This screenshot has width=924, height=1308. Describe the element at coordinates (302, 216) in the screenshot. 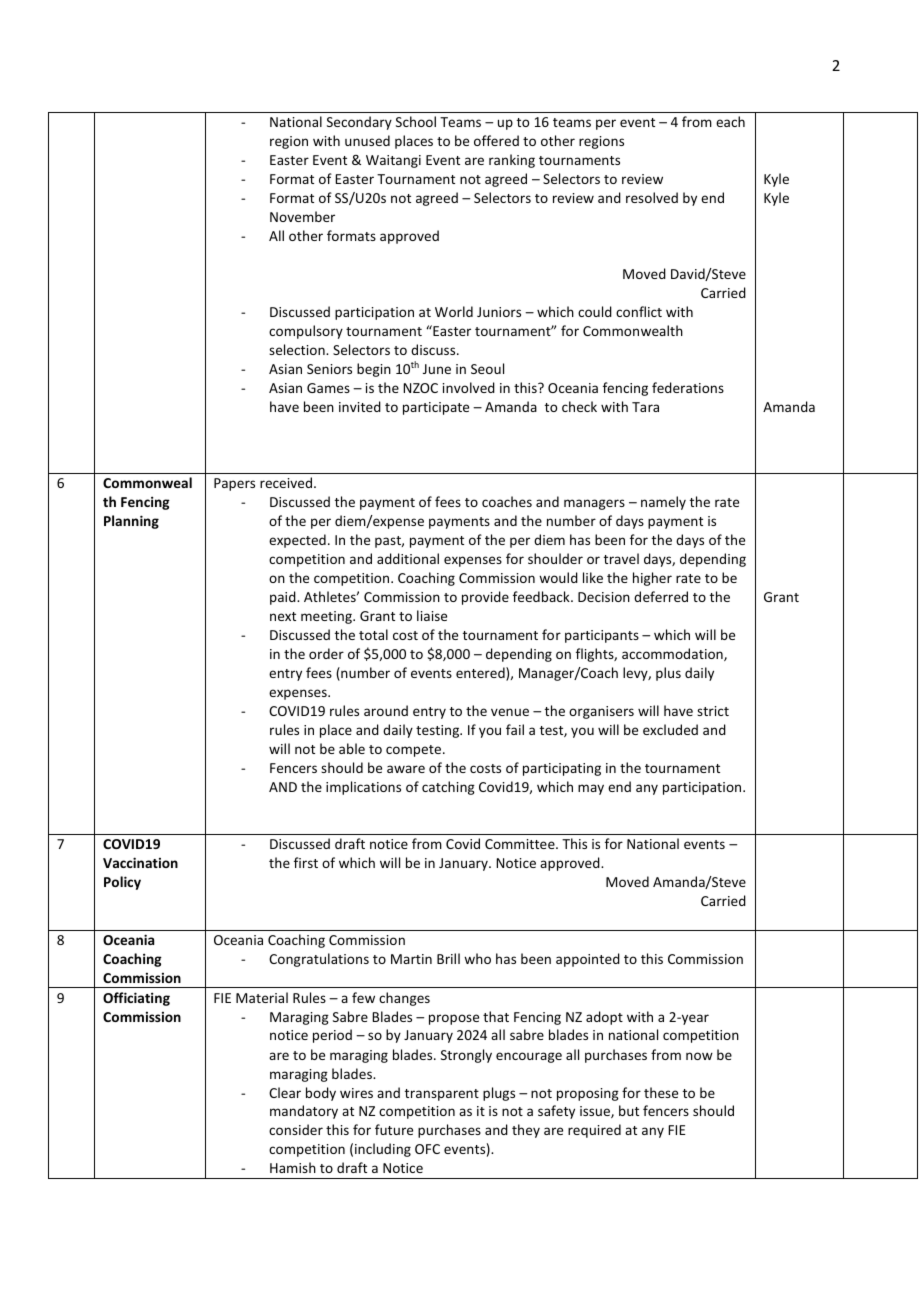

I see `November` at that location.
